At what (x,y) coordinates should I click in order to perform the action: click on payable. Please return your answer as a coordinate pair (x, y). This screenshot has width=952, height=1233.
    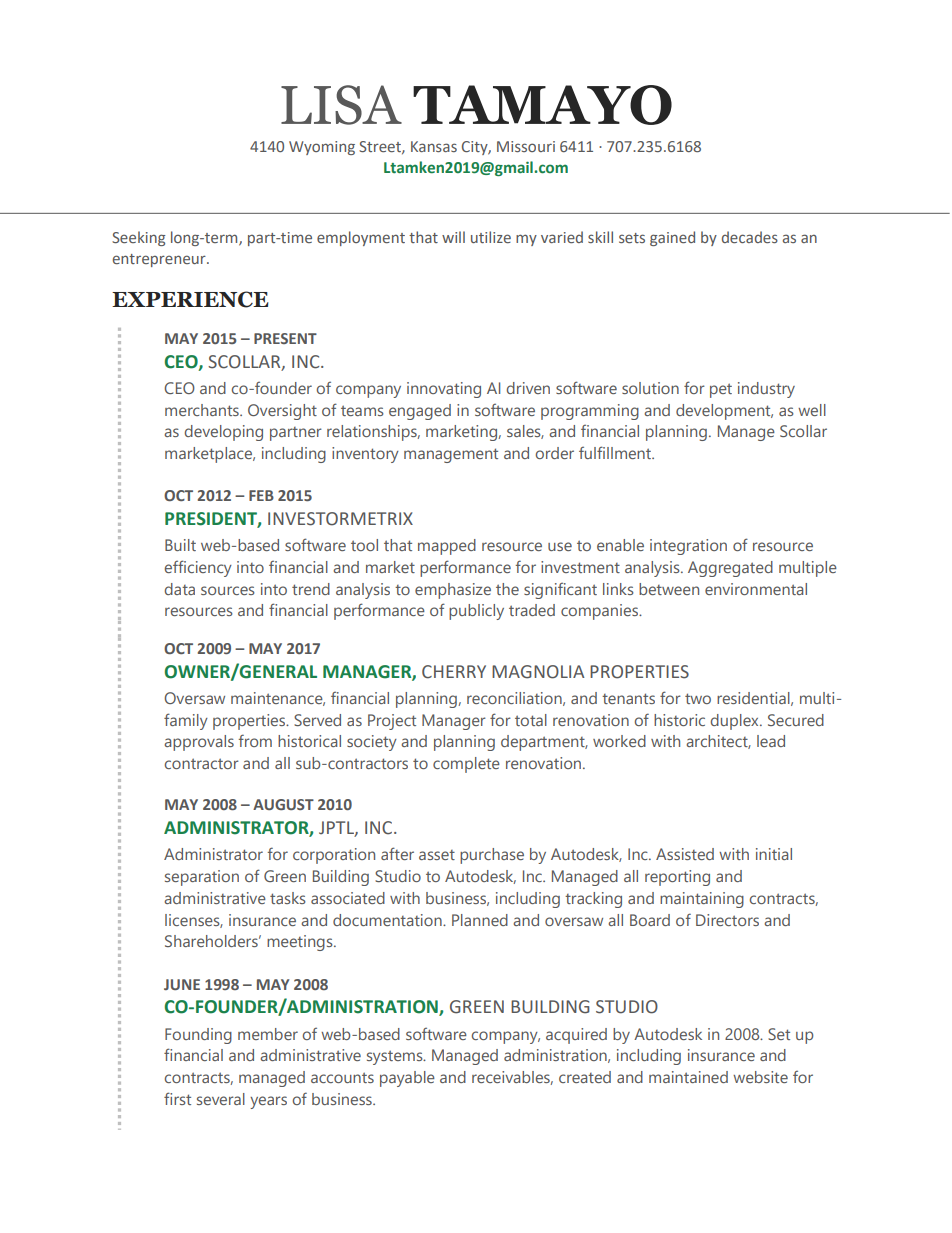
    Looking at the image, I should click on (407, 1079).
